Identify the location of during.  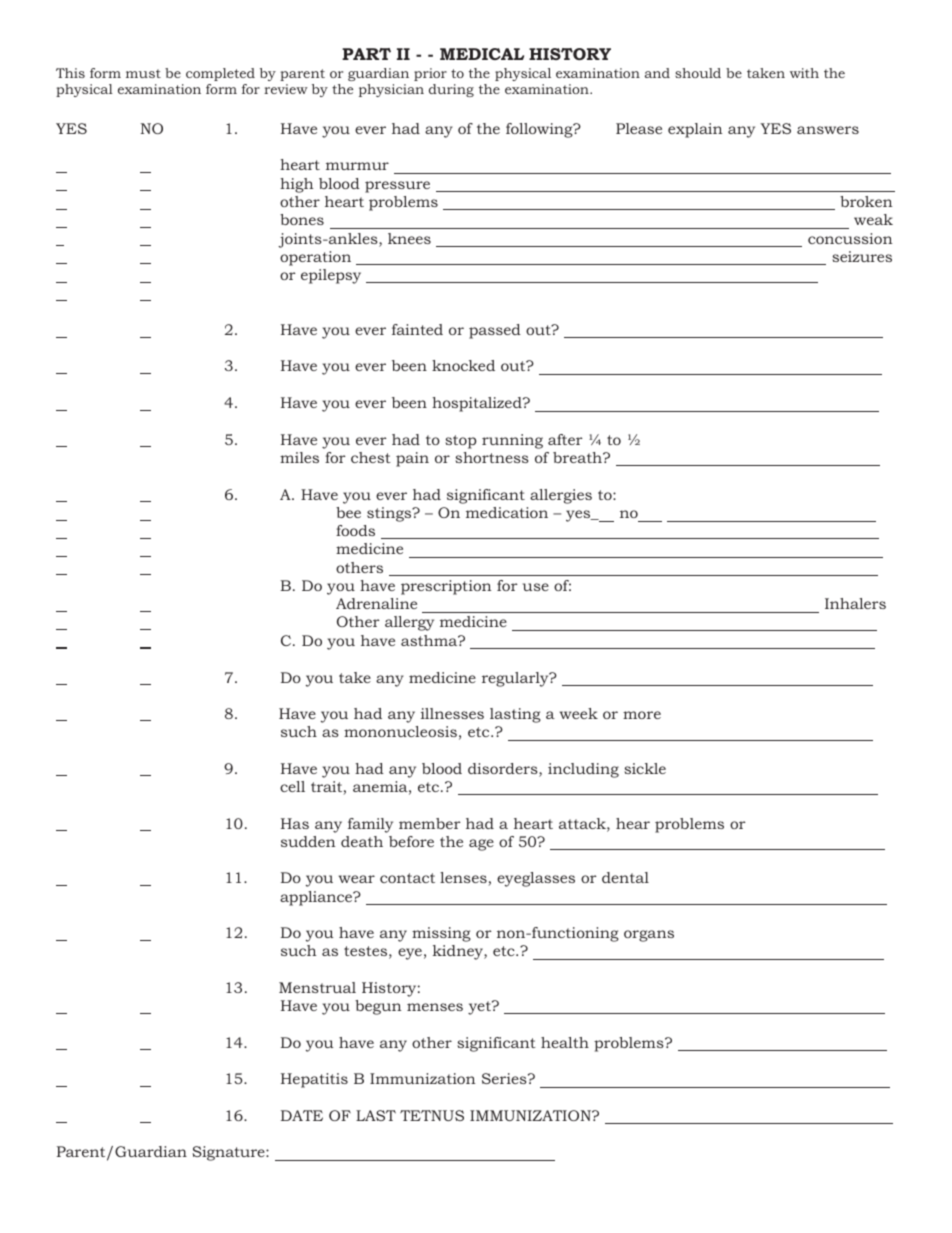
(451, 90).
